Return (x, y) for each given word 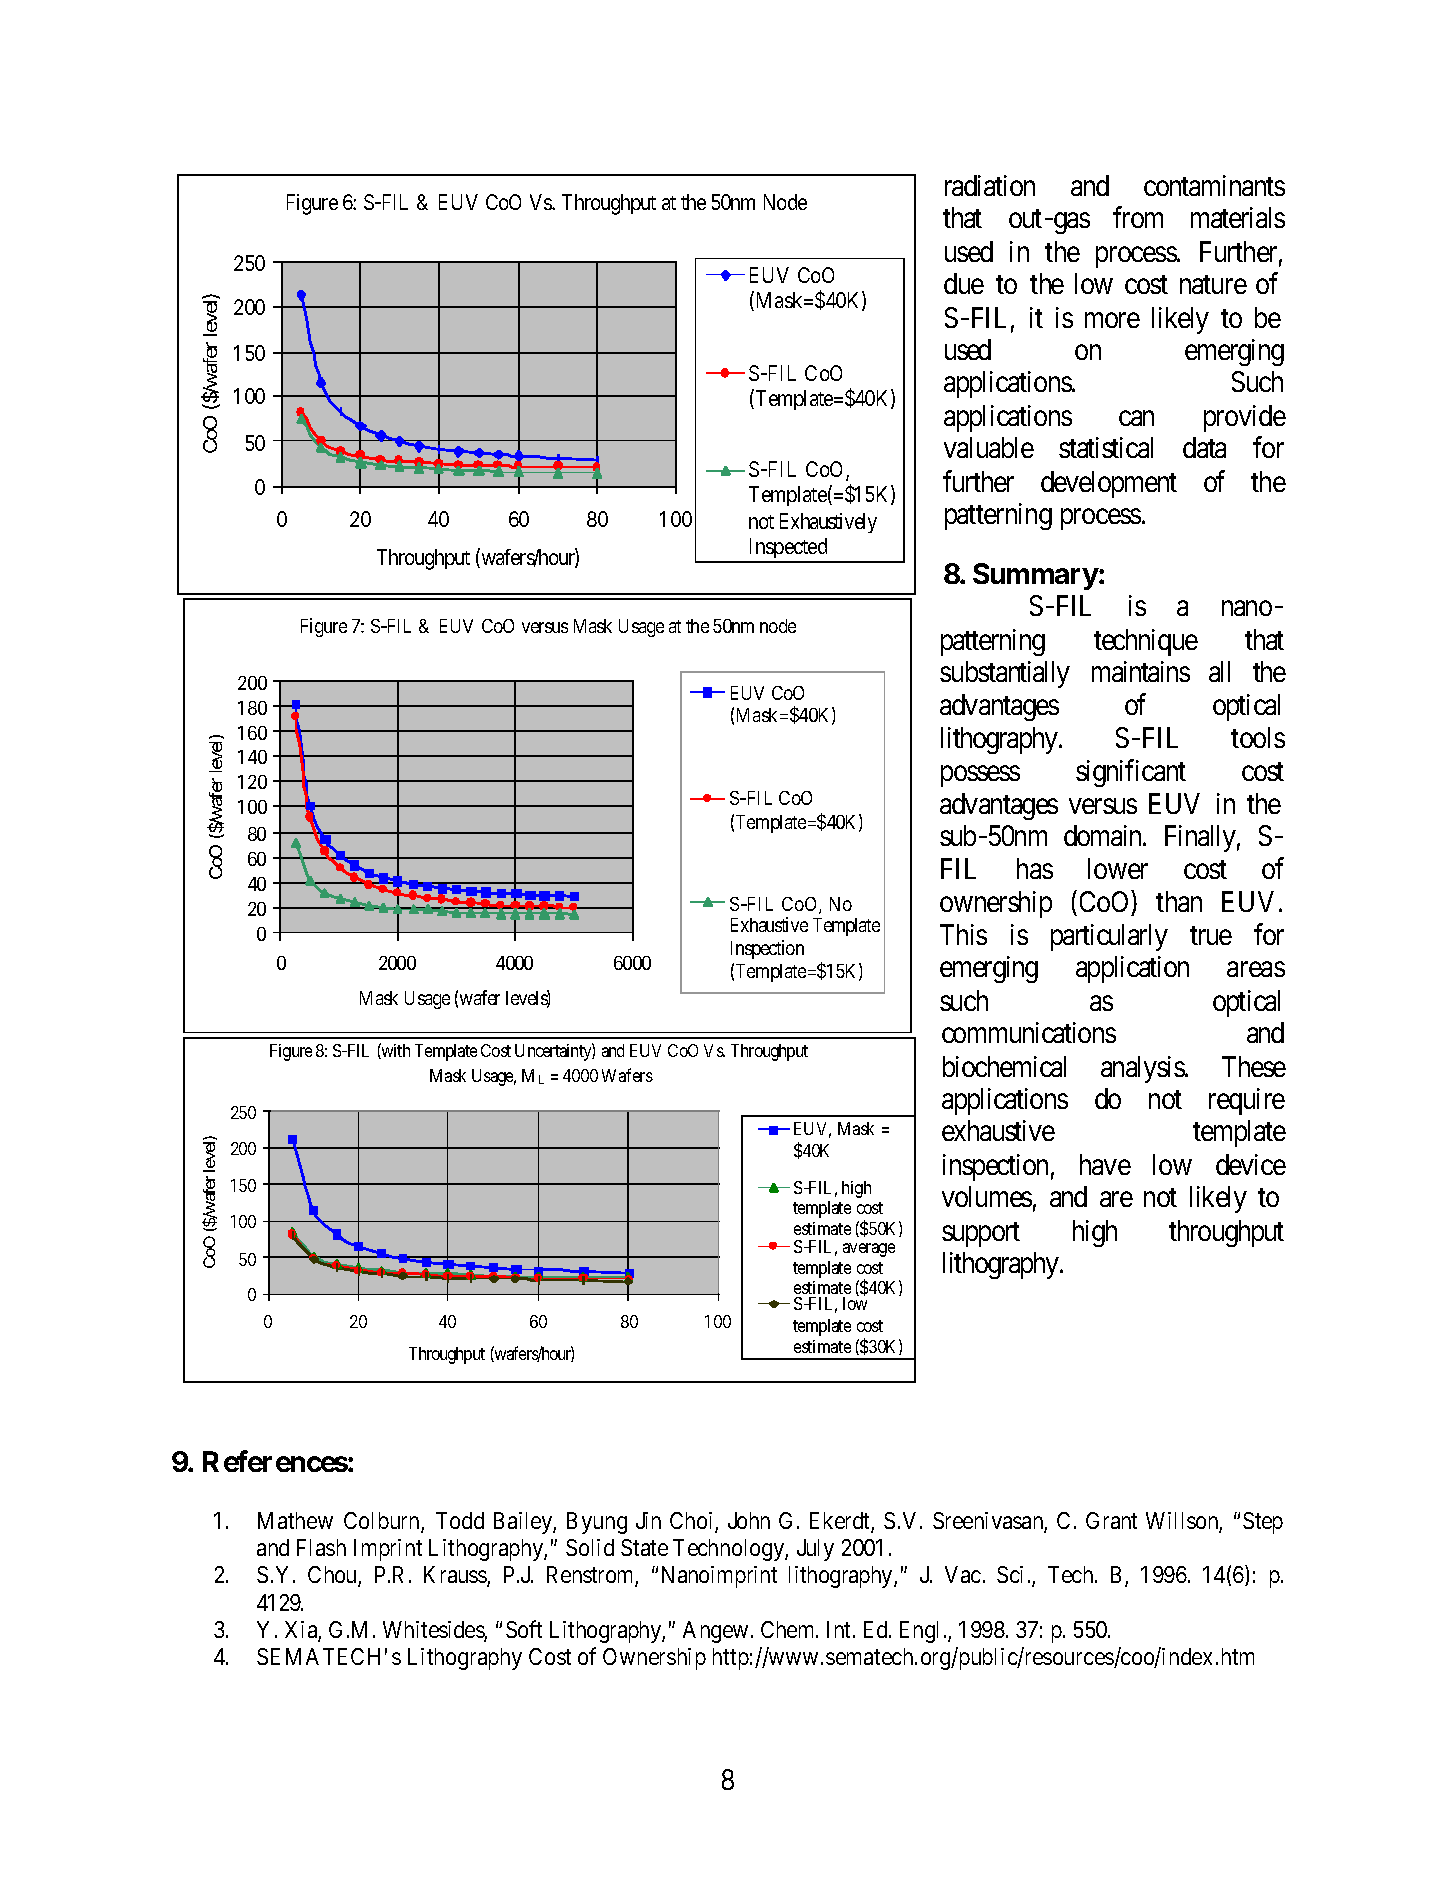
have (1105, 1164)
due (964, 283)
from (1138, 217)
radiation (990, 185)
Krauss (456, 1576)
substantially (1005, 674)
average (869, 1250)
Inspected (788, 550)
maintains (1141, 671)
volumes (987, 1196)
